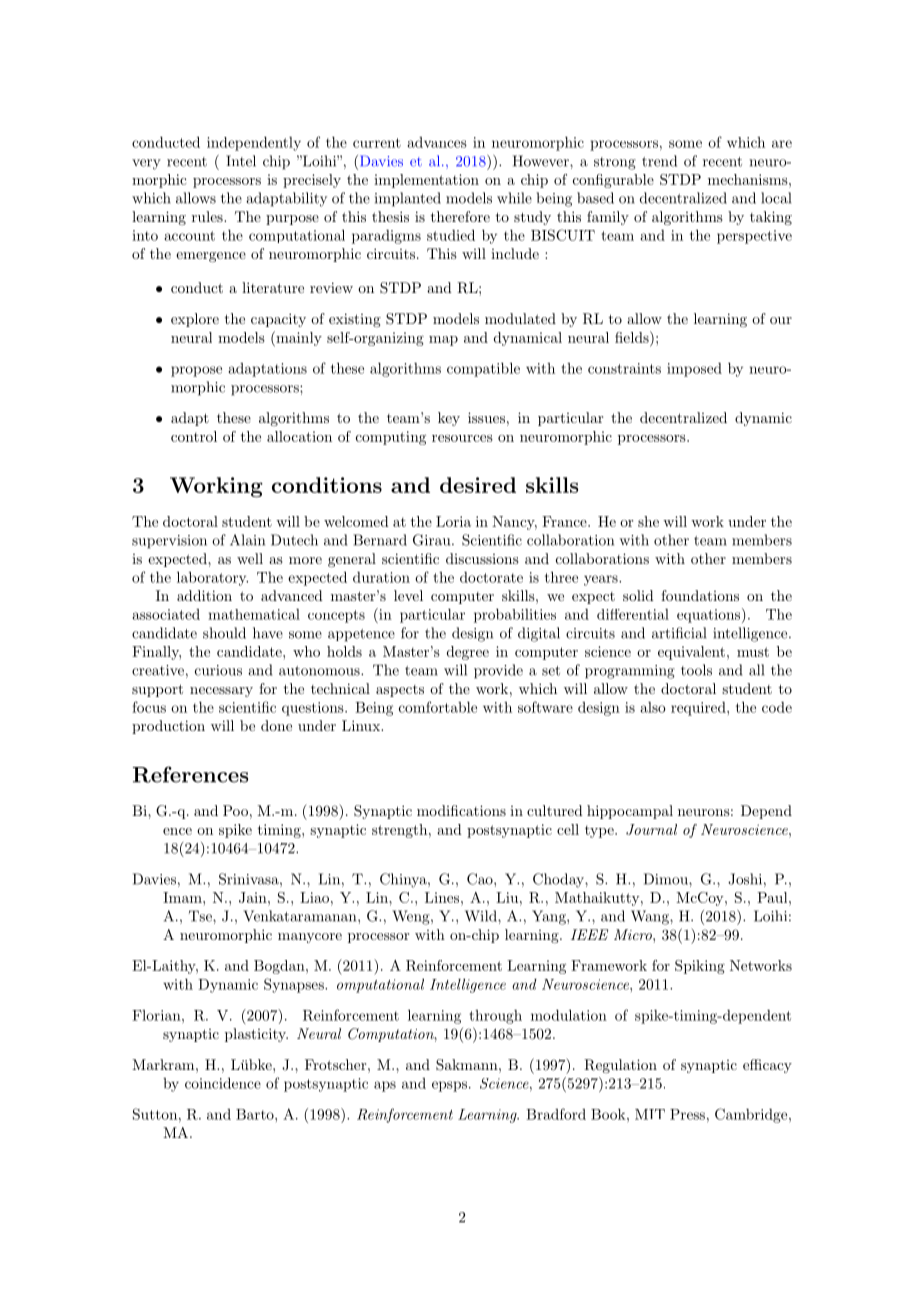 The height and width of the screenshot is (1308, 924). What do you see at coordinates (461, 810) in the screenshot?
I see `modifications` at bounding box center [461, 810].
